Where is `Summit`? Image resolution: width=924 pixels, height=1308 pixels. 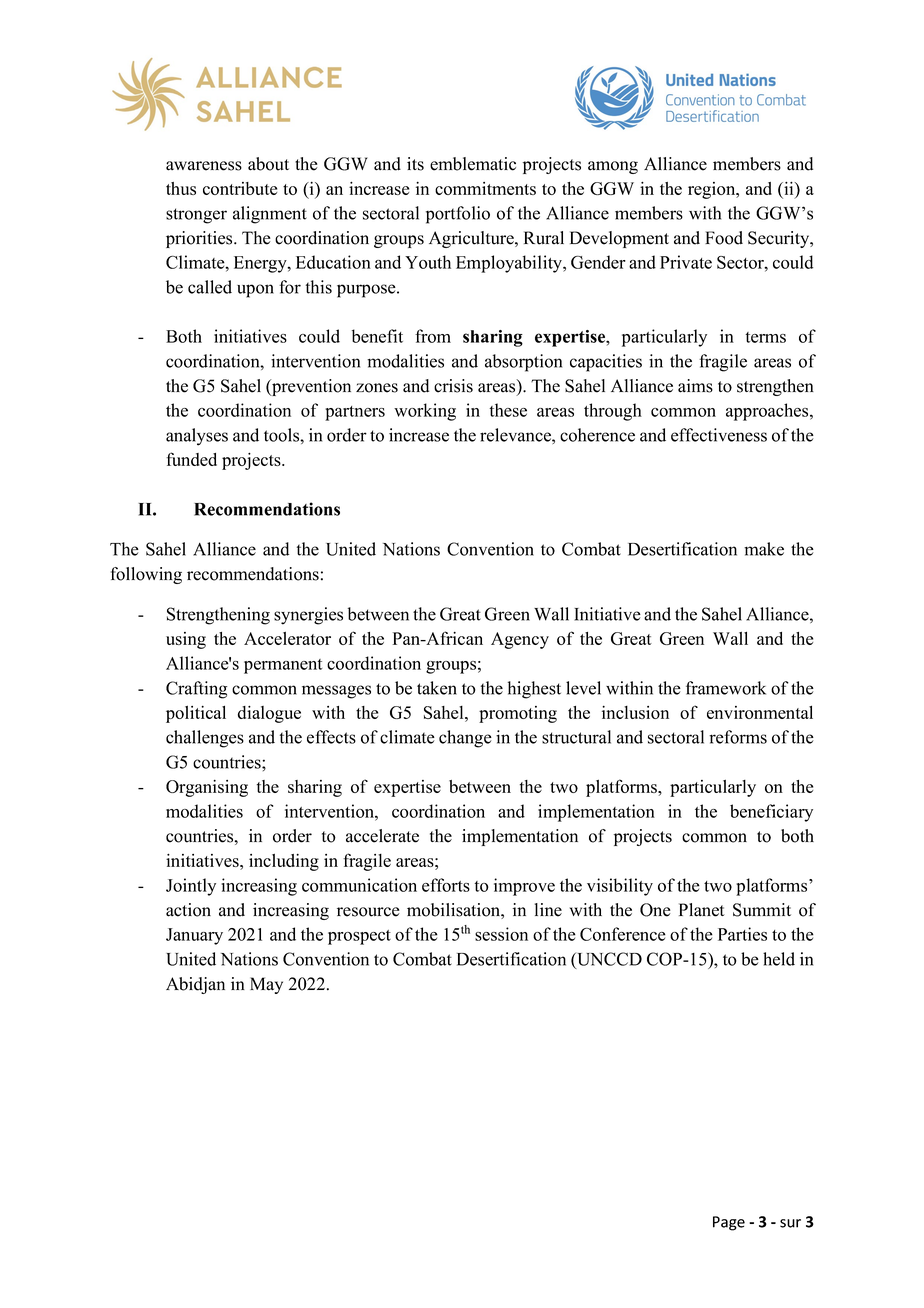
Summit is located at coordinates (762, 910).
